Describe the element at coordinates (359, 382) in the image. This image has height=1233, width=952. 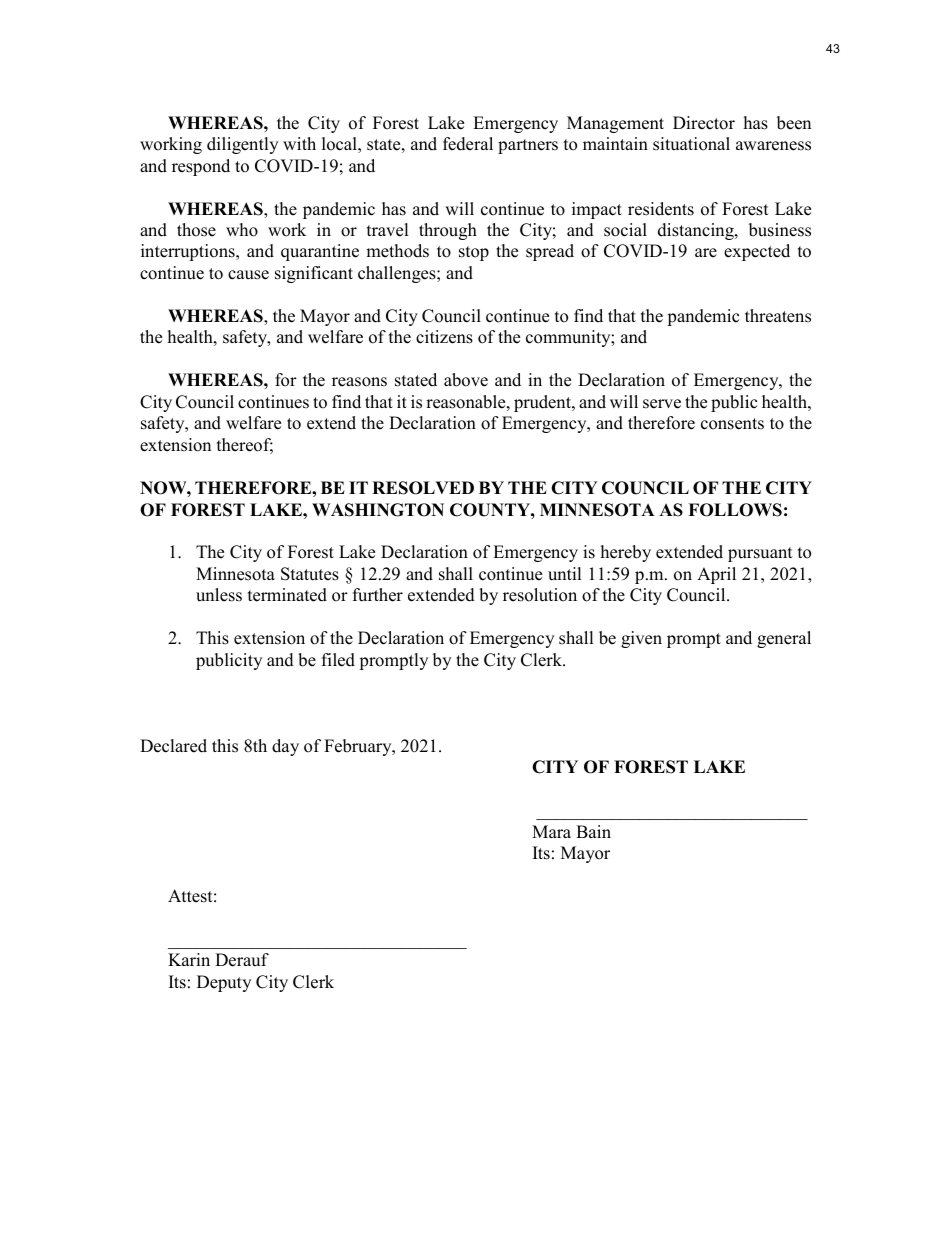
I see `reasons` at that location.
